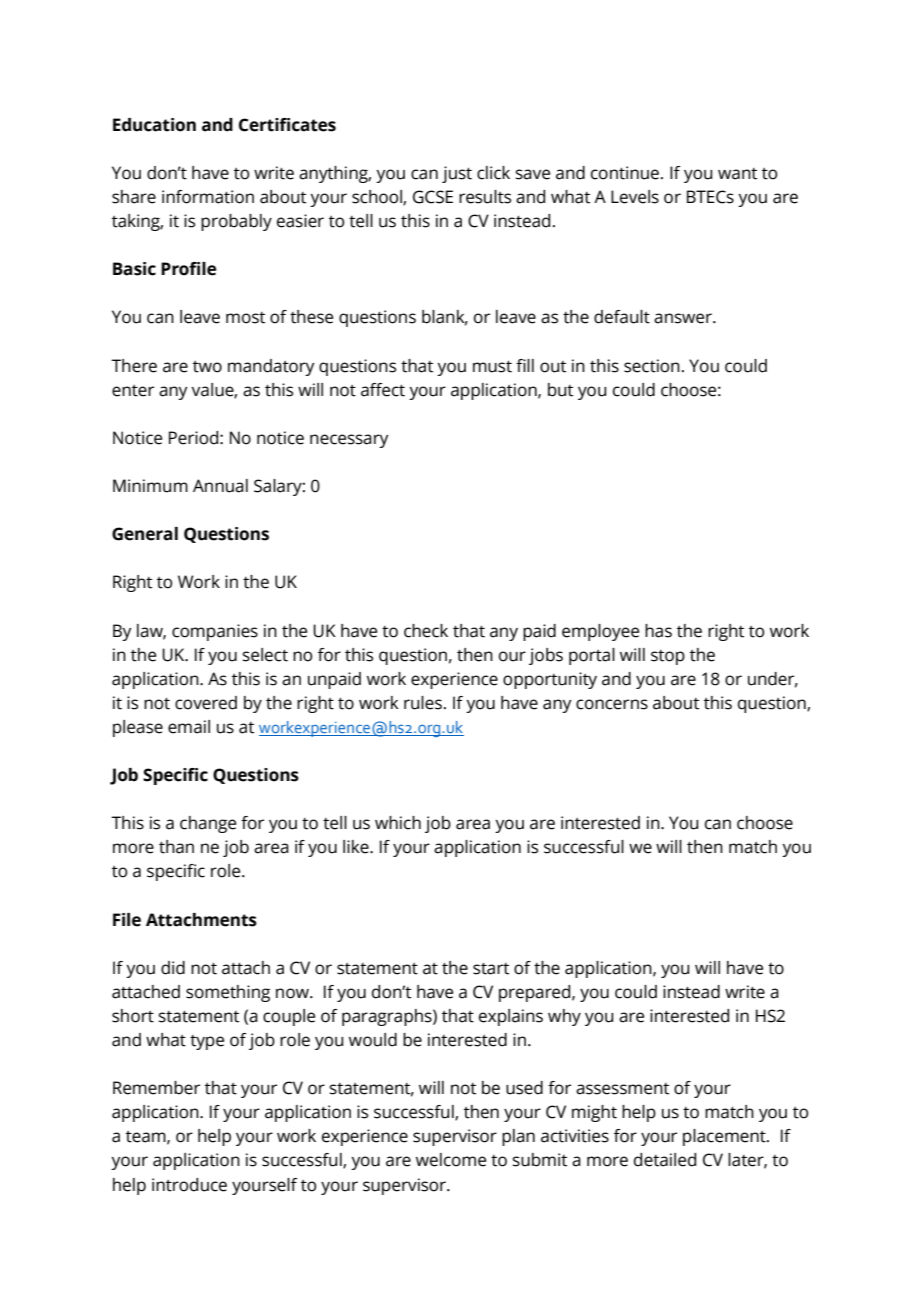  Describe the element at coordinates (451, 1160) in the screenshot. I see `welcome` at that location.
